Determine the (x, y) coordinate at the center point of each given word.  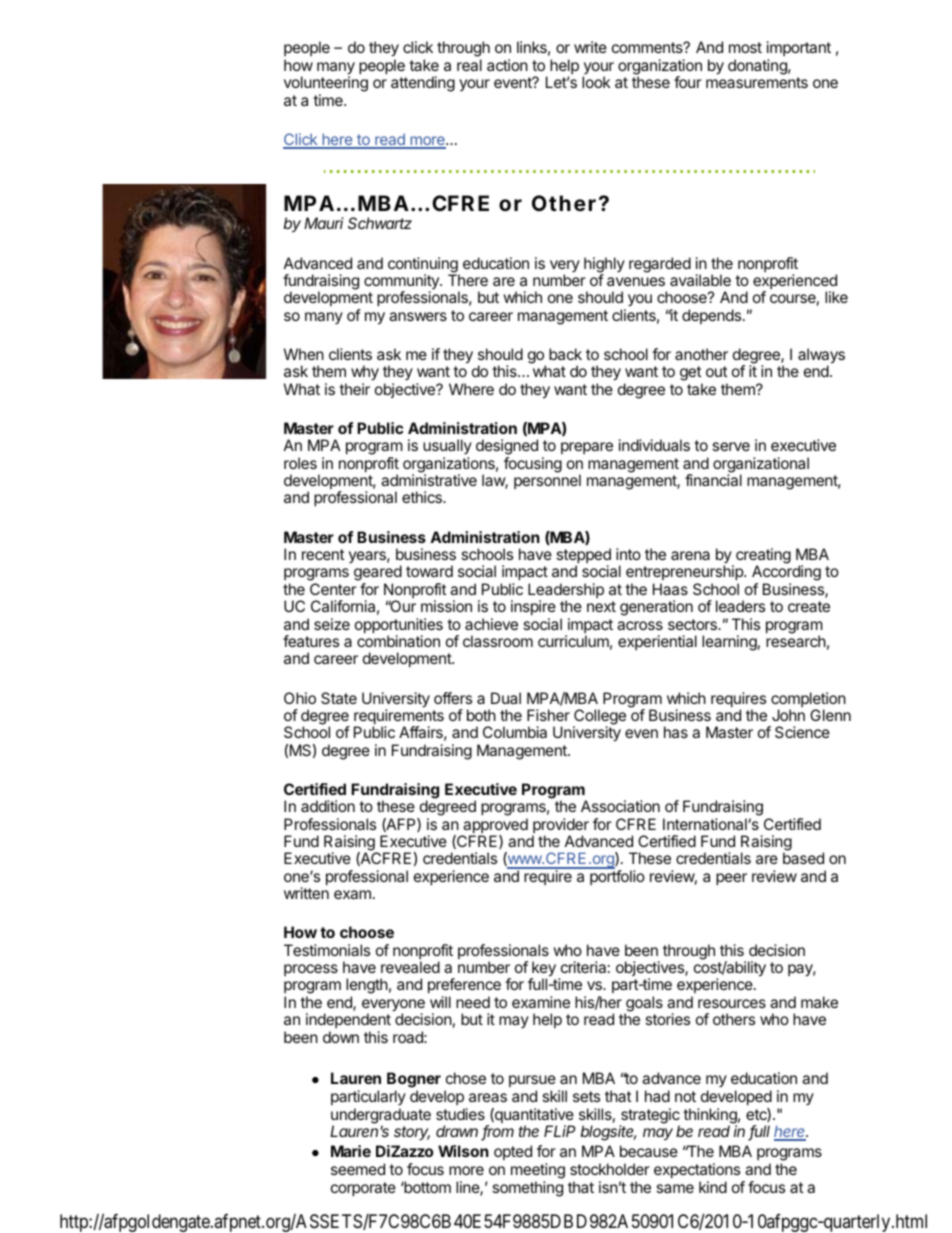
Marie (351, 1151)
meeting (538, 1172)
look (596, 82)
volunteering (326, 85)
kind (713, 1187)
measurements (757, 82)
